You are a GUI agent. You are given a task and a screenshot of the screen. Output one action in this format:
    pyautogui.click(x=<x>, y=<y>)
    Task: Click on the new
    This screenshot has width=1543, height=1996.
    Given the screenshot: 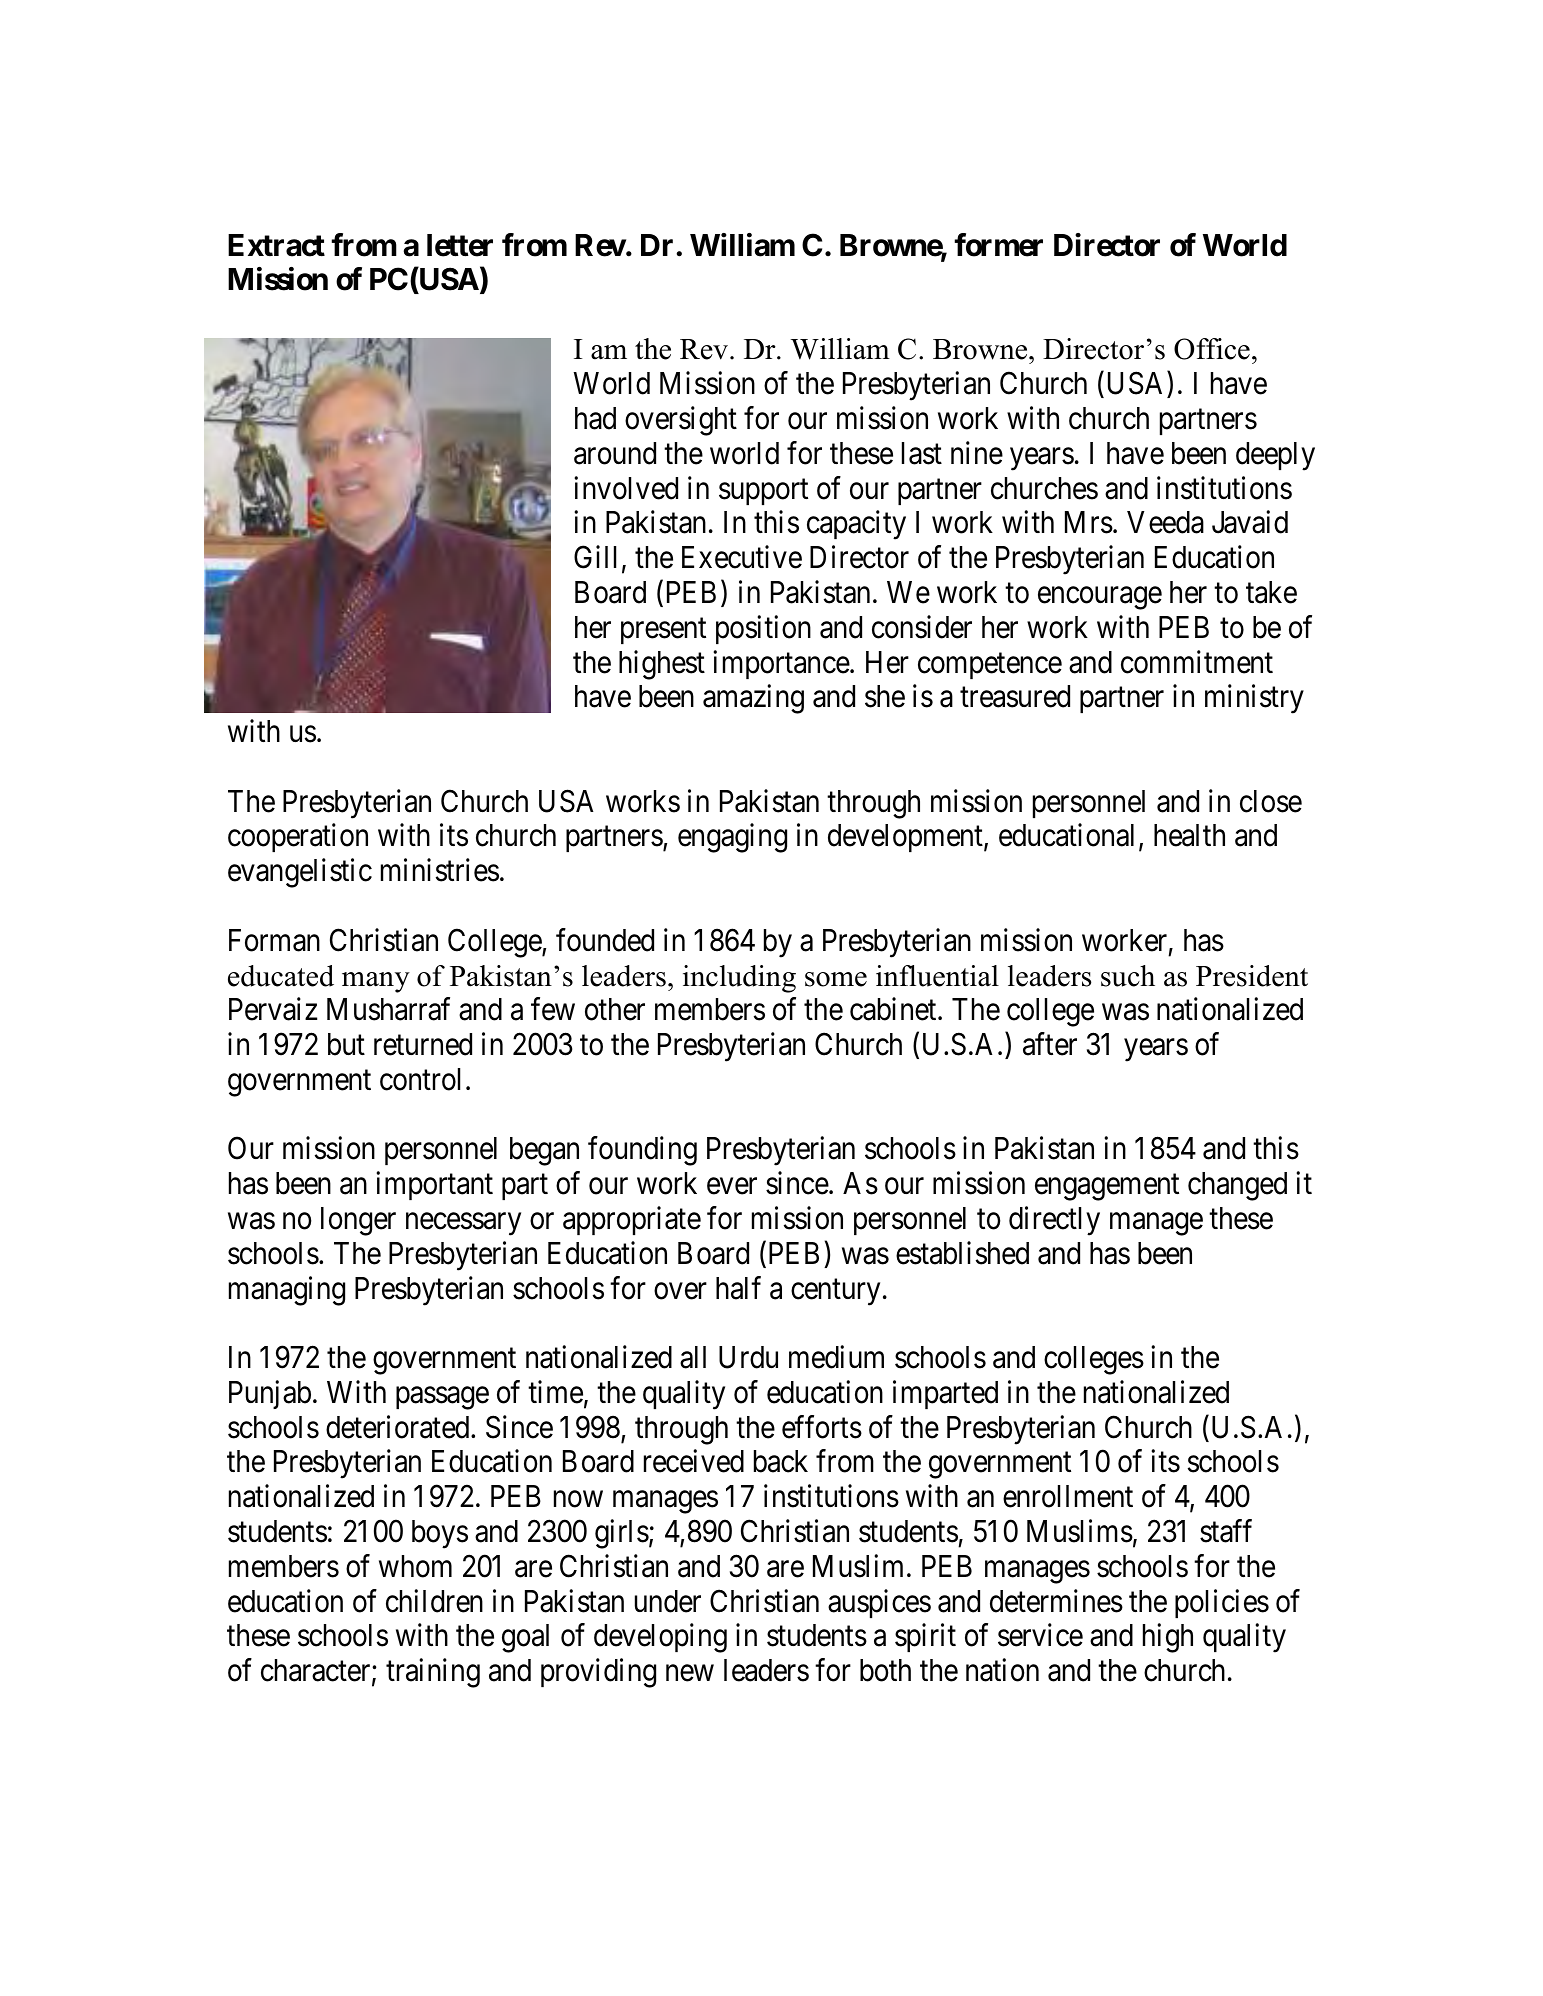 What is the action you would take?
    pyautogui.click(x=690, y=1673)
